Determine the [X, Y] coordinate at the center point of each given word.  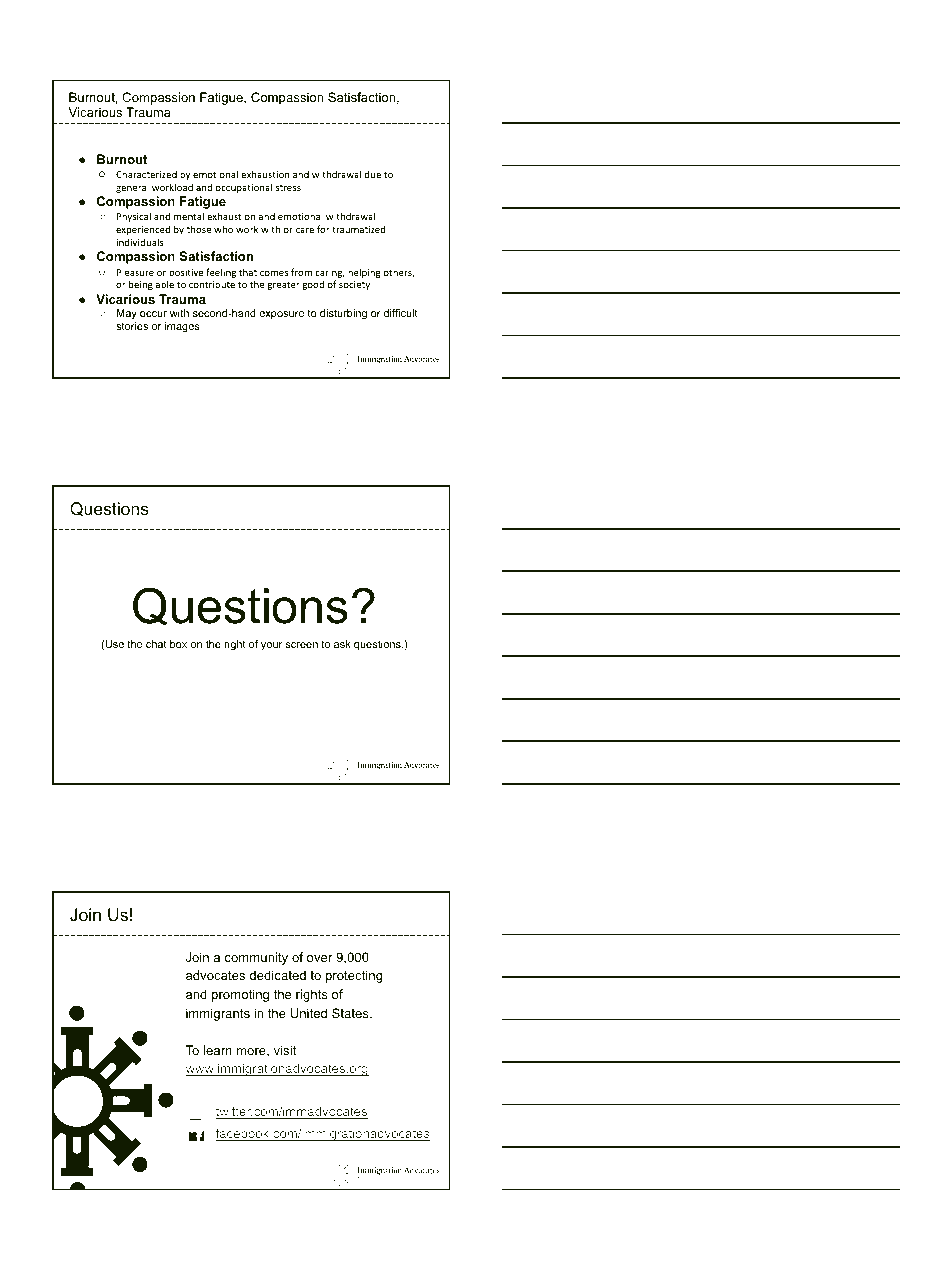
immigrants [218, 1014]
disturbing [343, 314]
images [182, 327]
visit [285, 1050]
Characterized [146, 174]
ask [342, 644]
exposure [281, 315]
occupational [243, 188]
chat [156, 644]
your [271, 646]
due [372, 174]
